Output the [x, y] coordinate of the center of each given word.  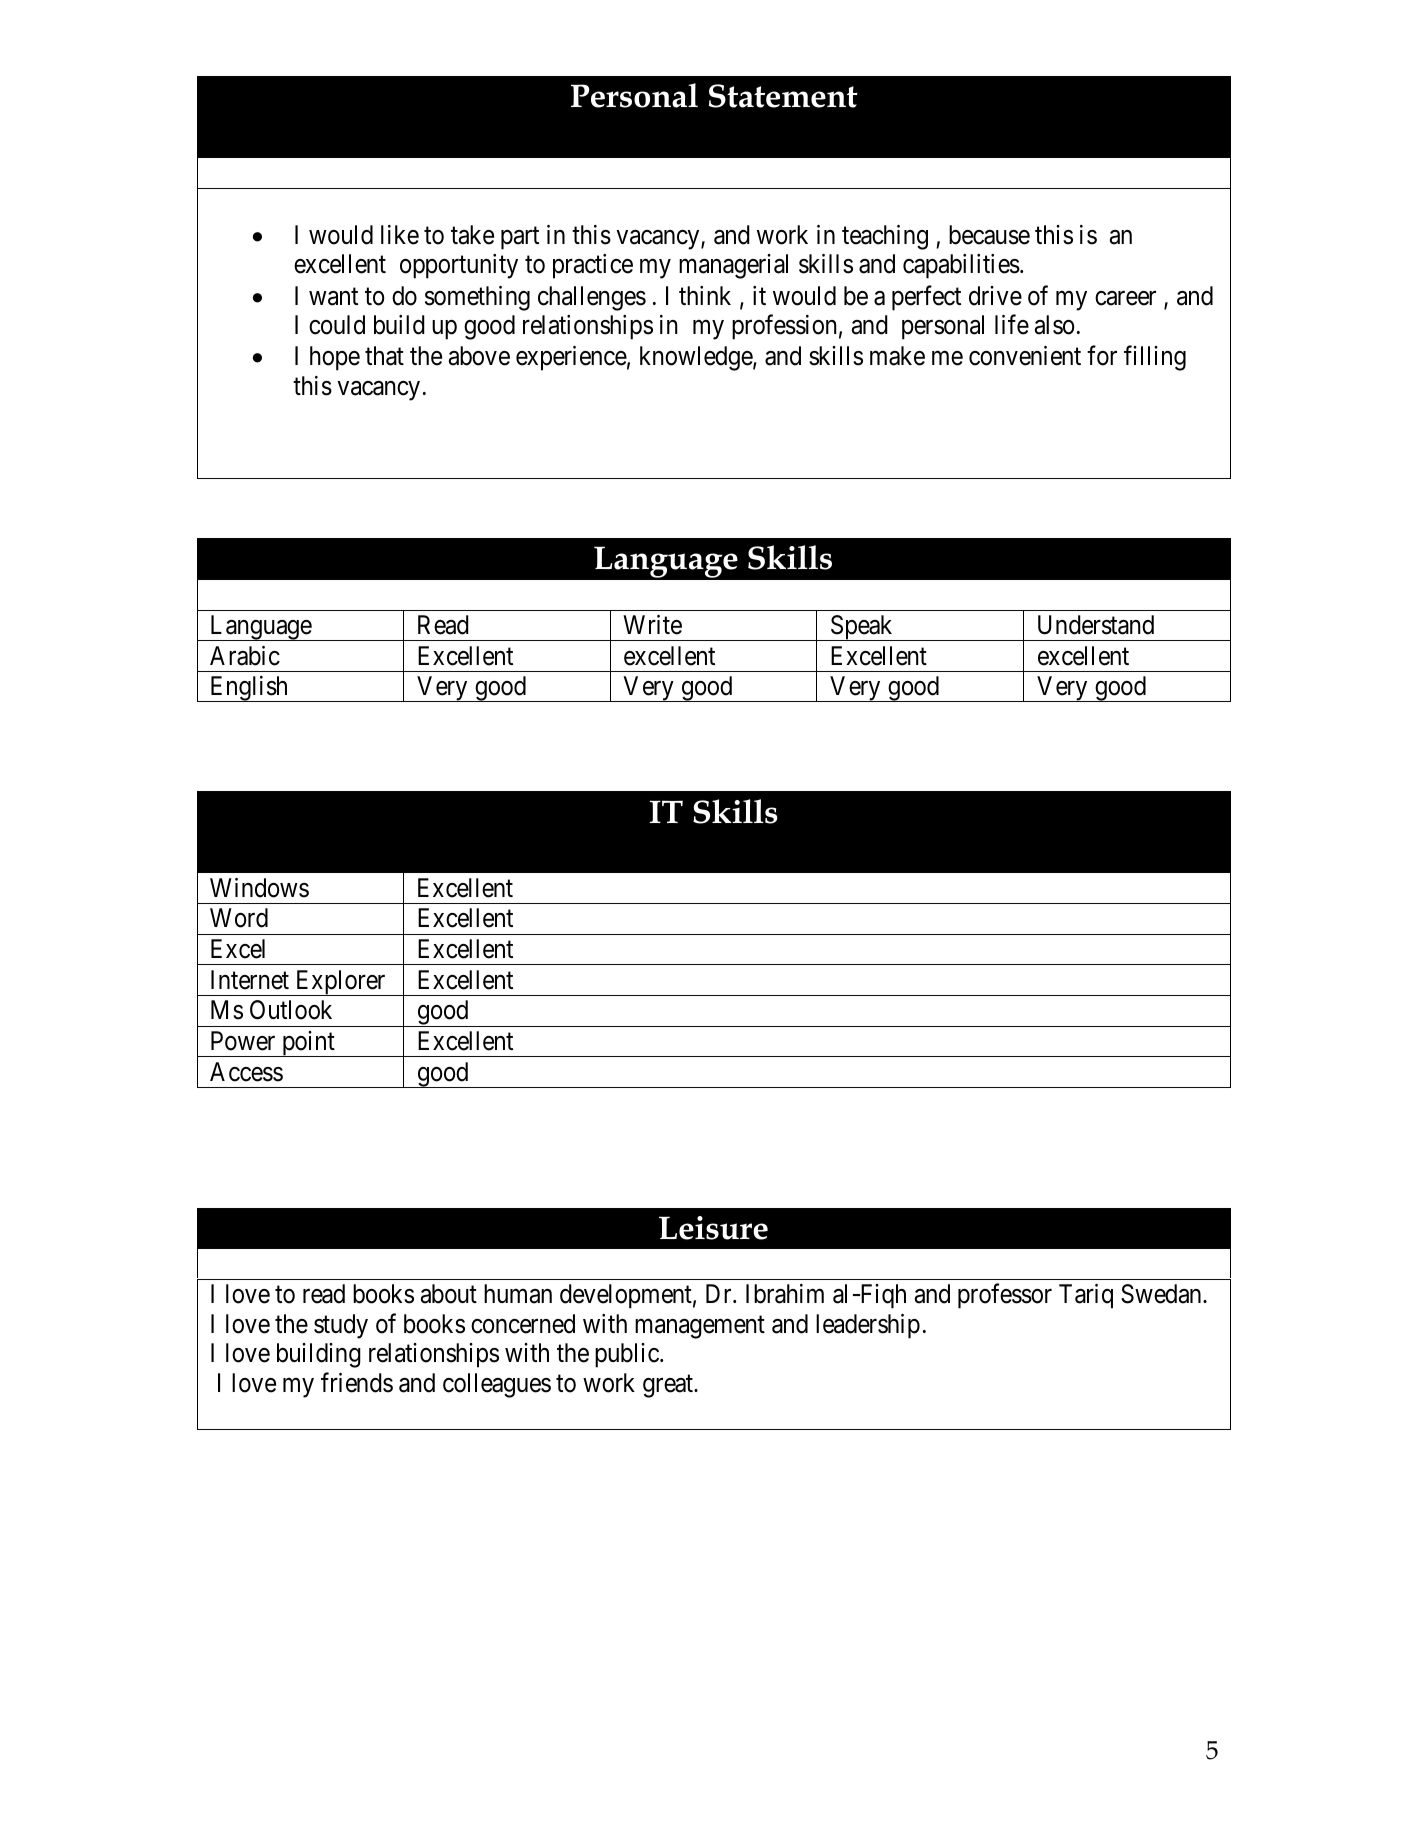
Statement [783, 96]
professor [1005, 1296]
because [989, 235]
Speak [862, 628]
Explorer [340, 983]
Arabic [245, 656]
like [400, 235]
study [341, 1326]
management [700, 1327]
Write [652, 625]
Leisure [713, 1228]
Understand [1096, 625]
